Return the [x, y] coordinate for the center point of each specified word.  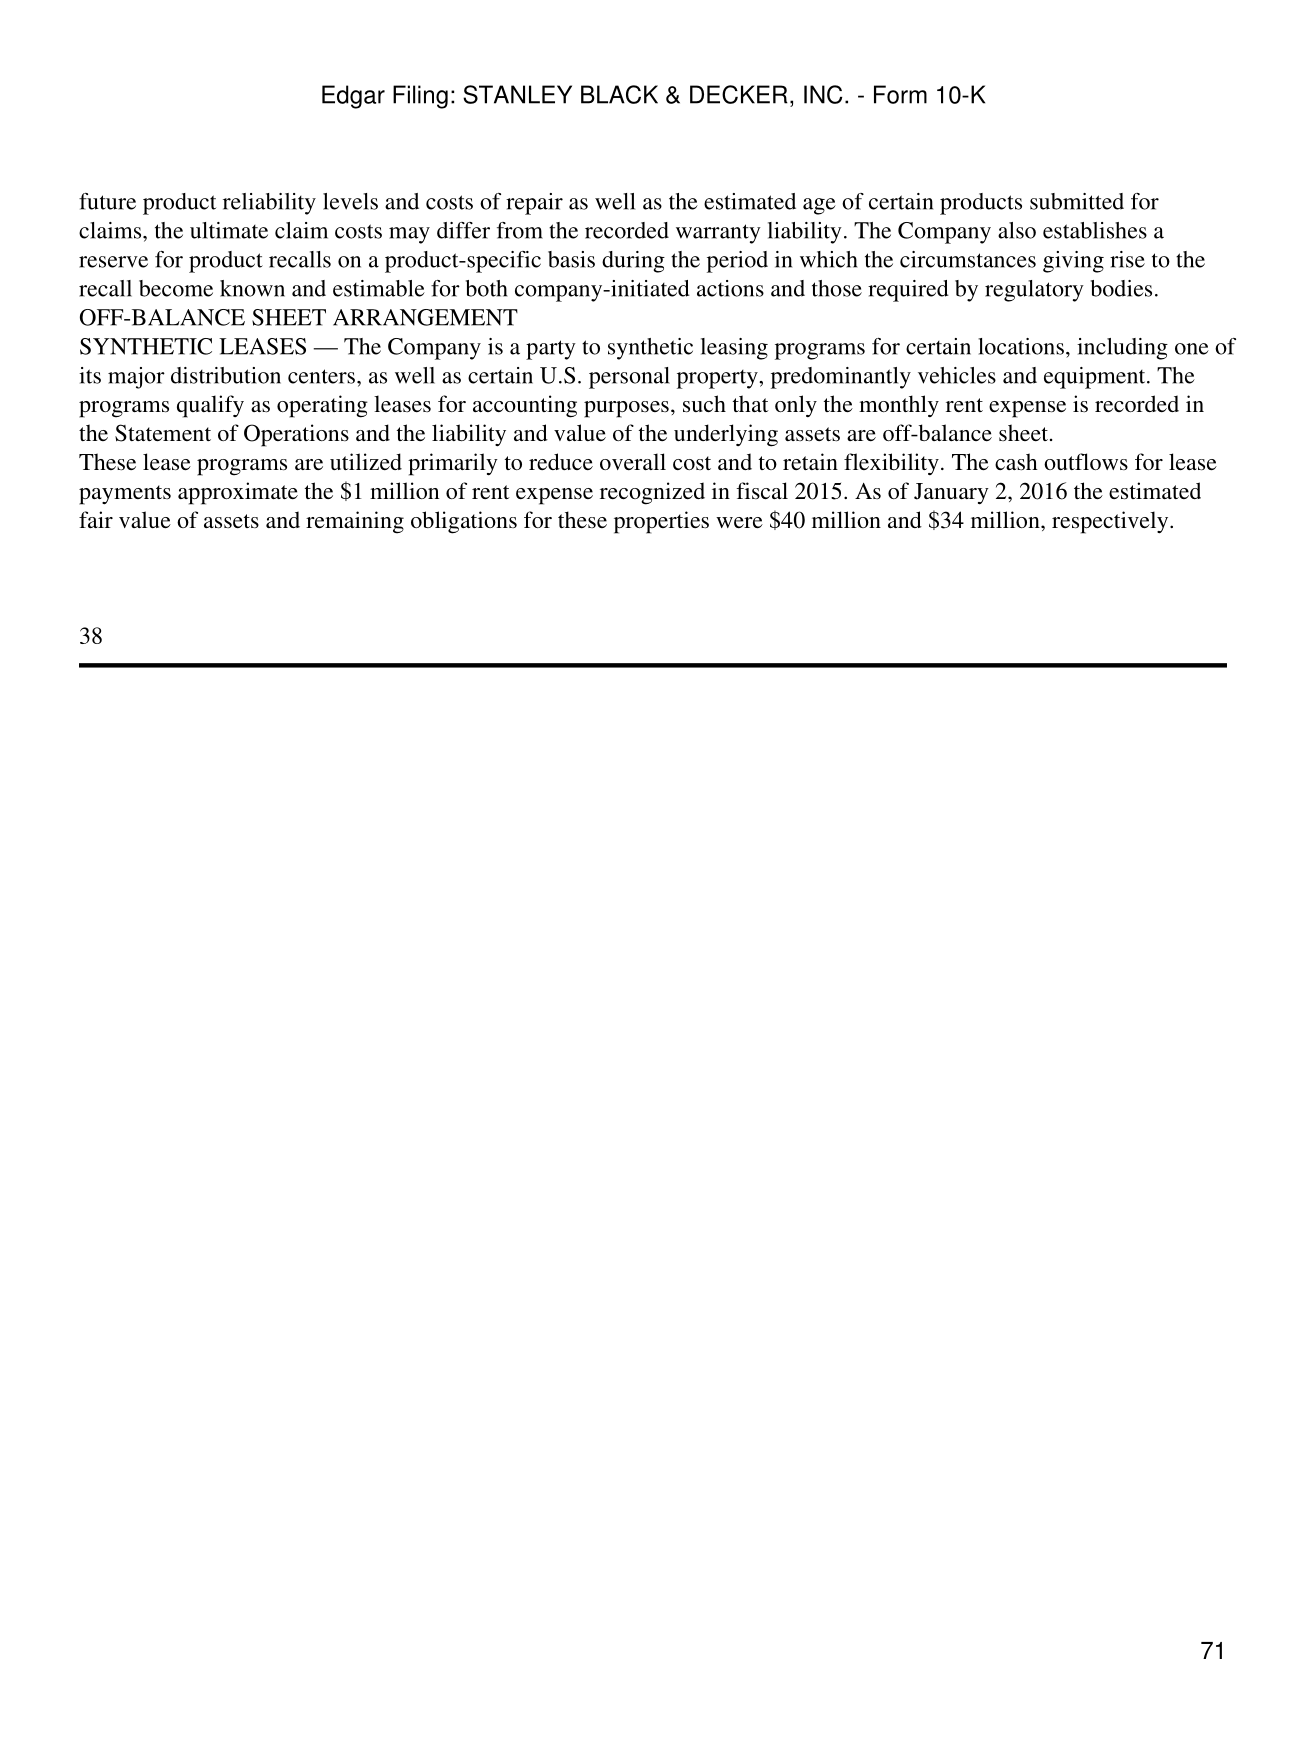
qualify [210, 406]
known [252, 288]
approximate [238, 493]
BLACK [619, 94]
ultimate [229, 230]
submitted [1077, 201]
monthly [899, 406]
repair [534, 204]
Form [900, 94]
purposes [626, 409]
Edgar [353, 97]
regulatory [1034, 291]
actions [730, 288]
